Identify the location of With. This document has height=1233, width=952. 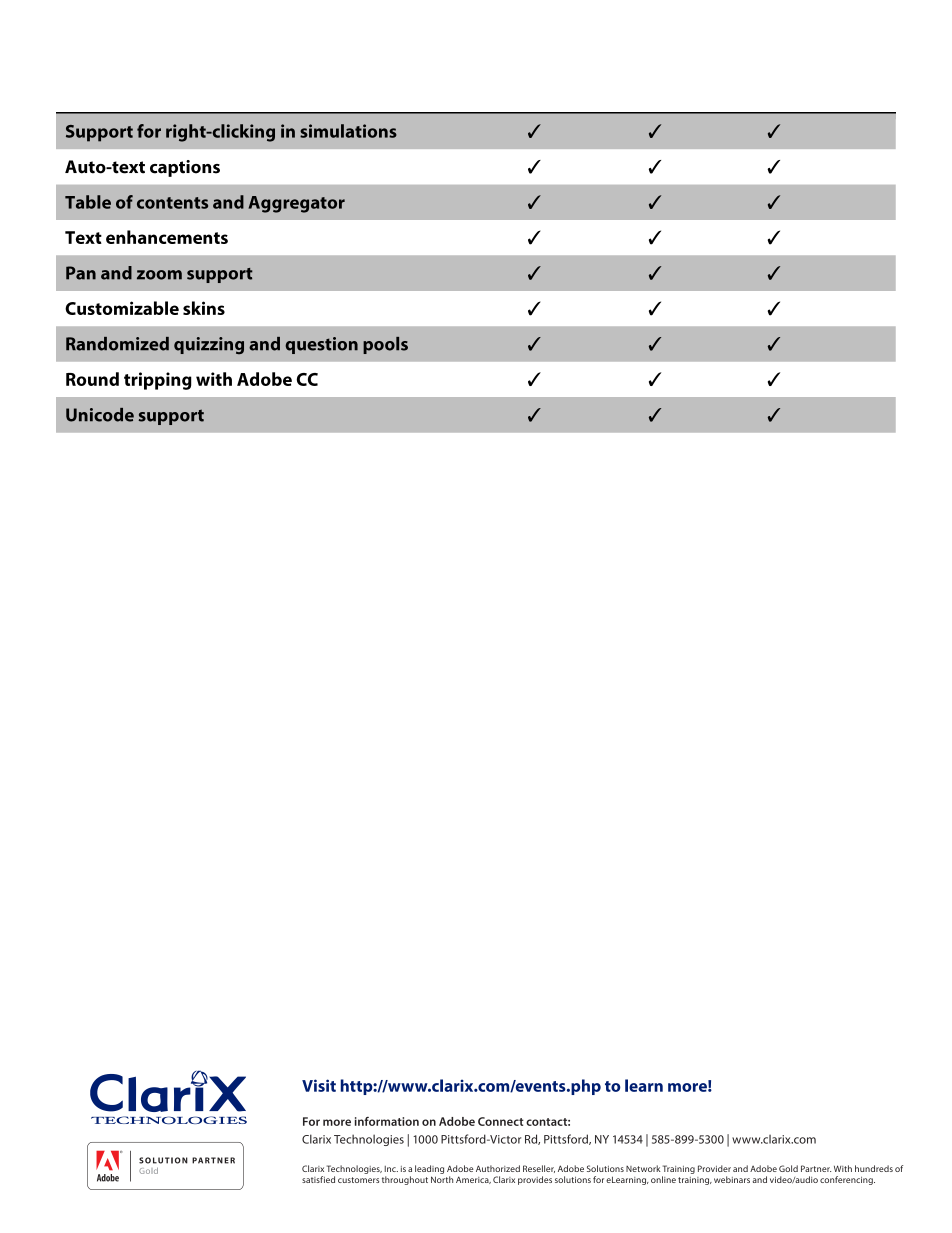
(843, 1168).
